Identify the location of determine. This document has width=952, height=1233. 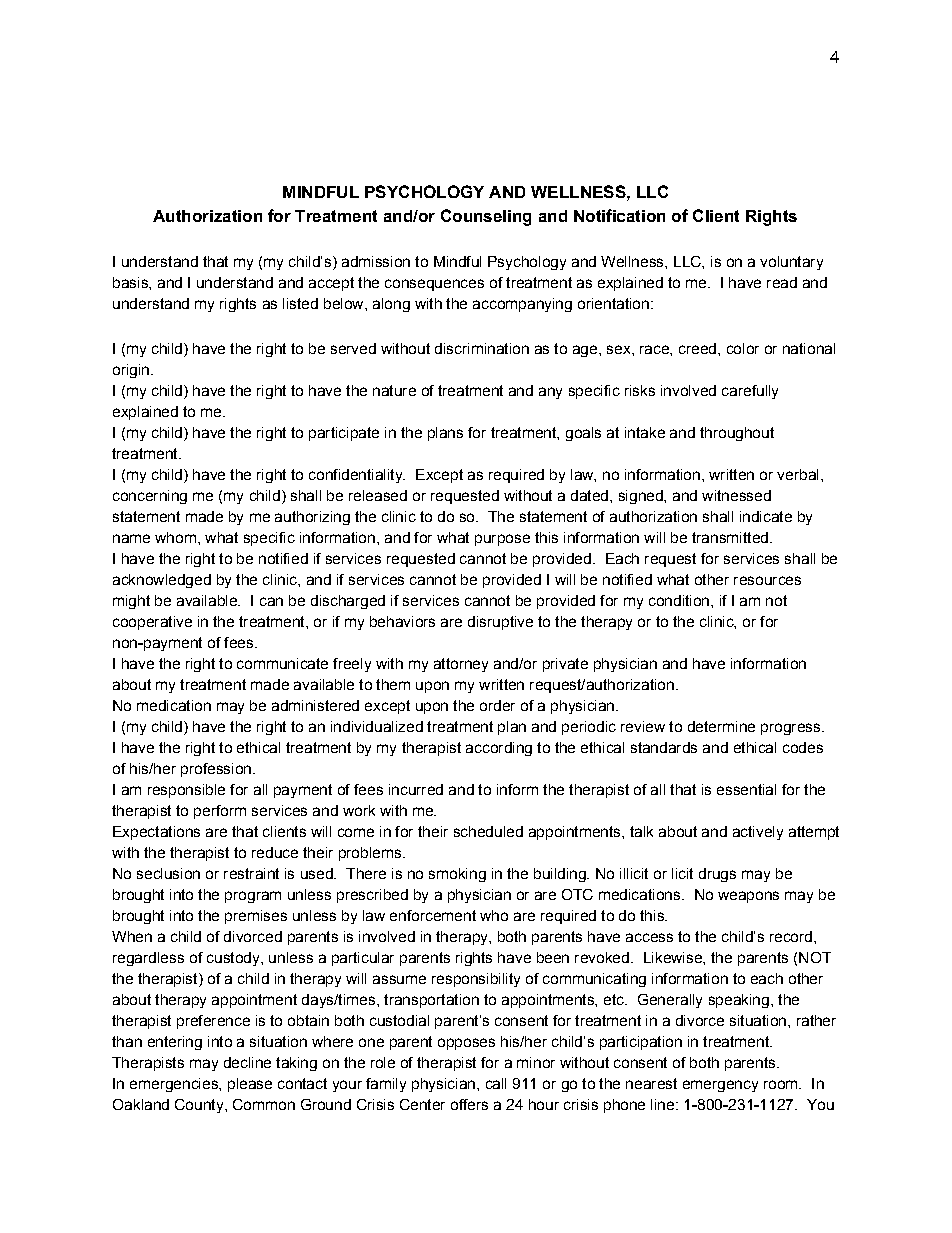
(721, 726).
